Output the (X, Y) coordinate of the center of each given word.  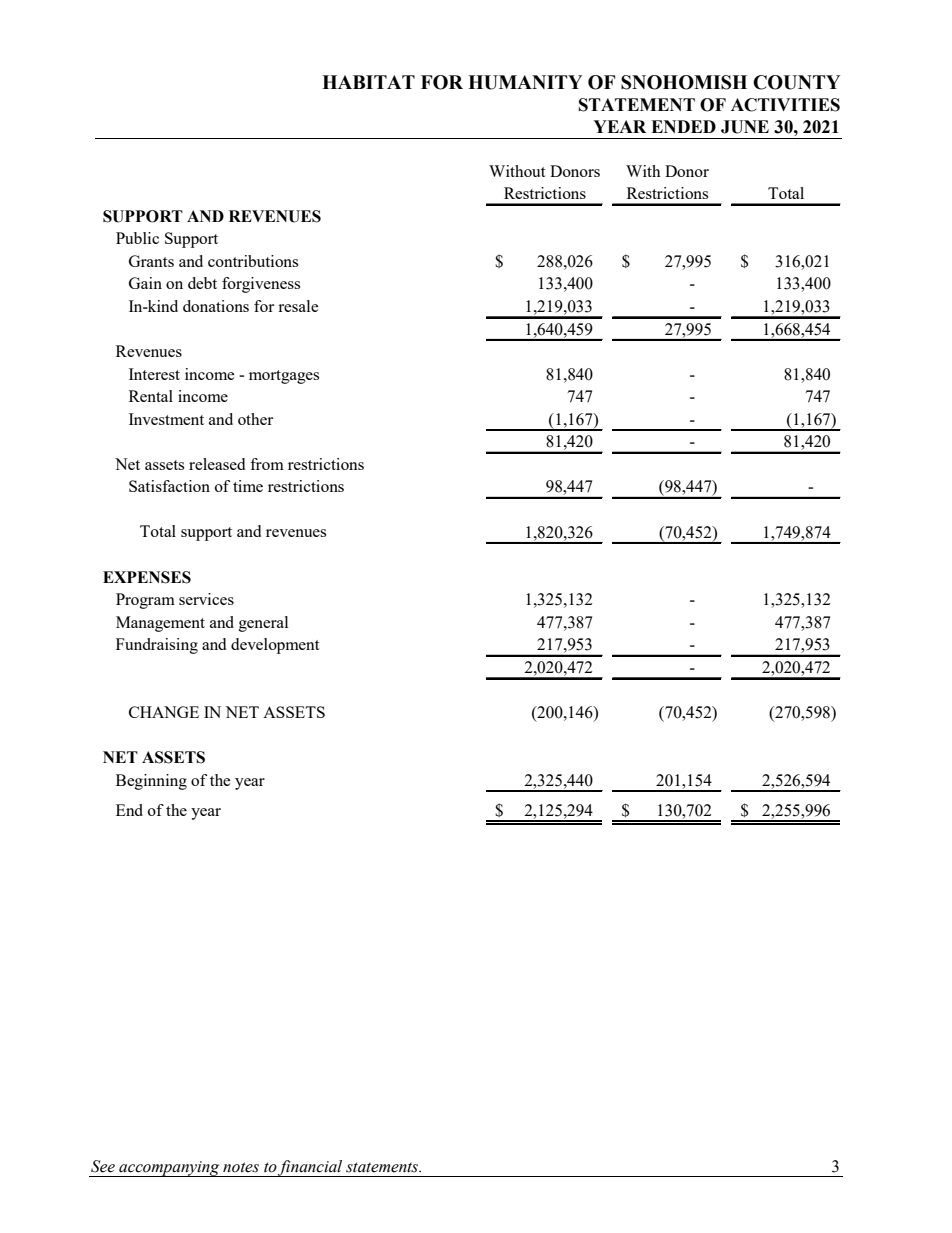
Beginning (151, 782)
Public (137, 238)
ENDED (683, 126)
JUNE (745, 127)
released (217, 464)
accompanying (169, 1169)
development (275, 646)
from (267, 464)
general (263, 624)
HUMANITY (525, 82)
